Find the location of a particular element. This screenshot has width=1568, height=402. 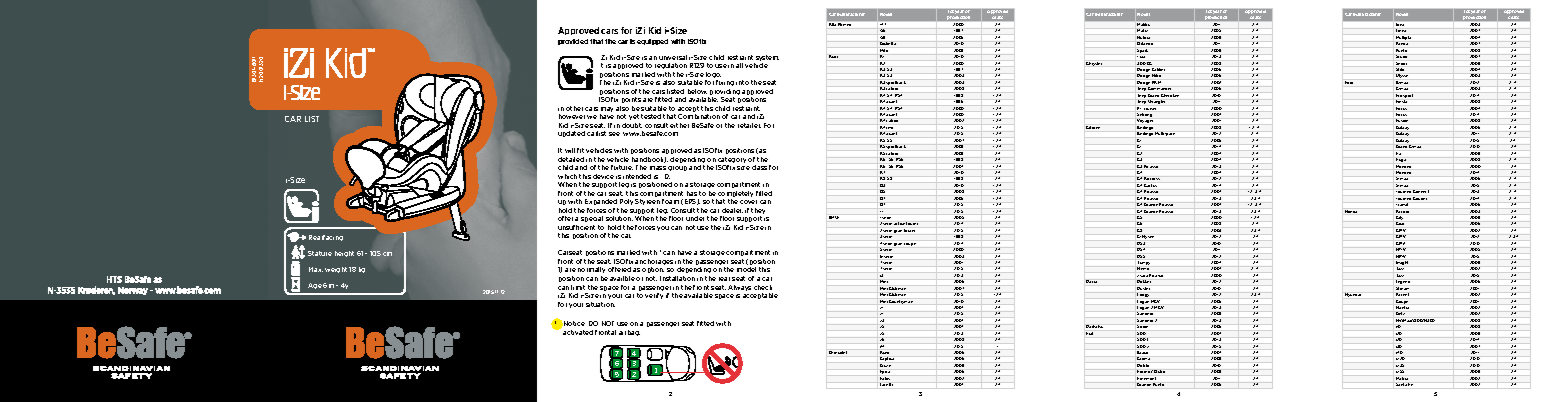

Mito is located at coordinates (884, 50).
